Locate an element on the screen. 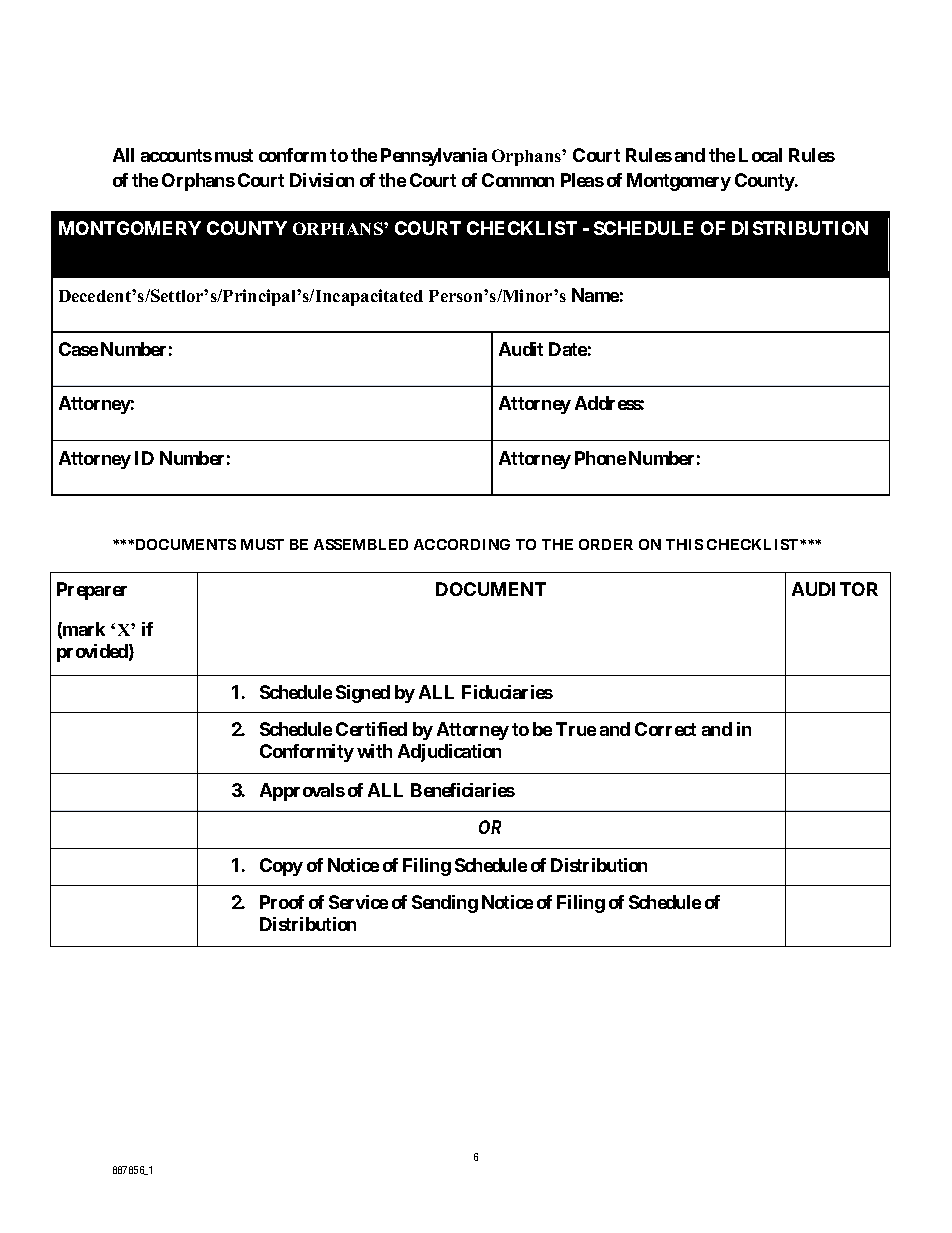 This screenshot has width=952, height=1233. Name is located at coordinates (595, 295).
